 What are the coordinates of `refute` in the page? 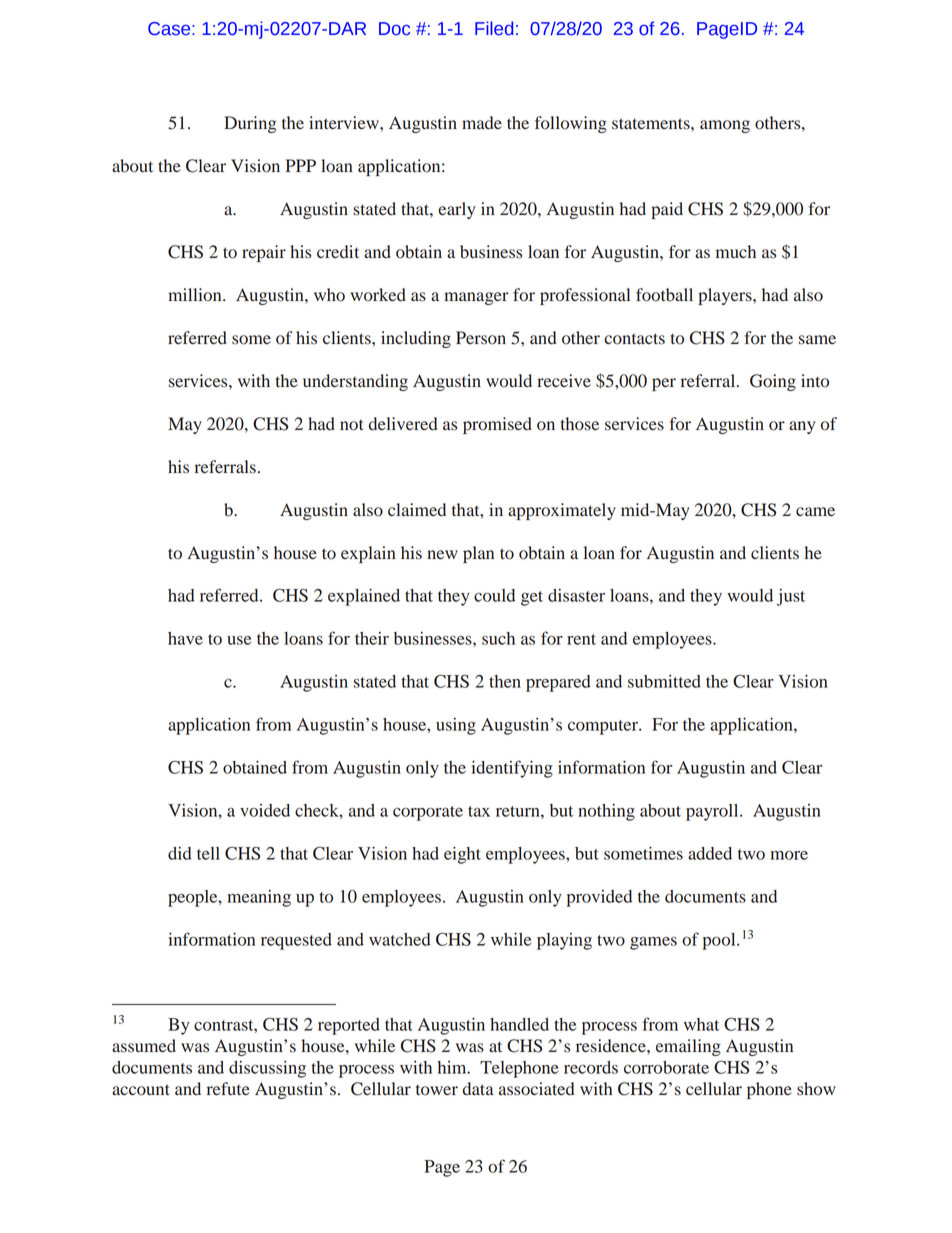 It's located at (228, 1089).
